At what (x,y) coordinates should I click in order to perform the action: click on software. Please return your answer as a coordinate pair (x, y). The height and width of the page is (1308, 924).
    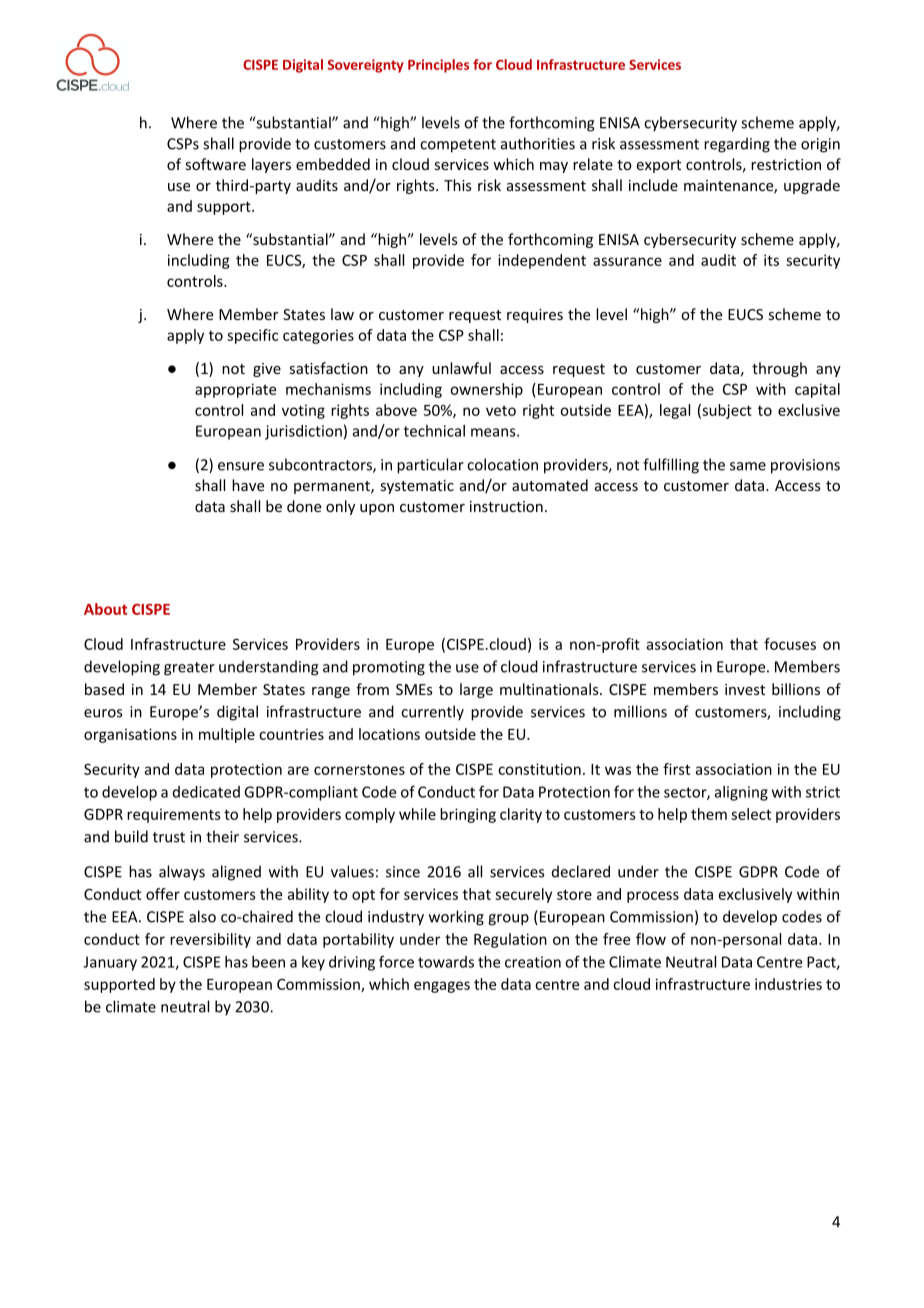
    Looking at the image, I should click on (215, 164).
